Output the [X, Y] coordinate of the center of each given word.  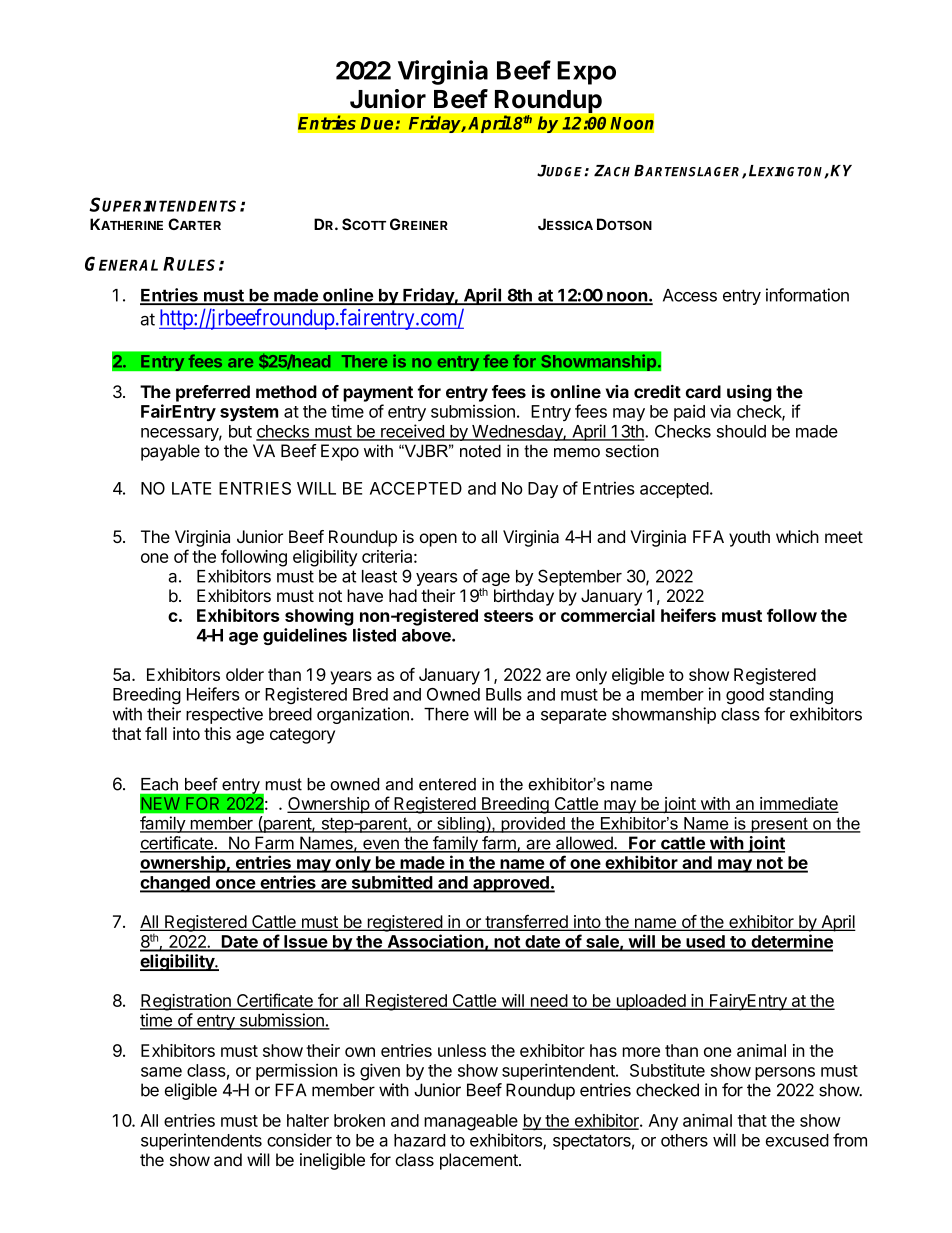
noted [480, 451]
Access [690, 295]
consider [299, 1140]
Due [378, 123]
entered [447, 784]
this [217, 733]
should [741, 431]
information [807, 295]
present [779, 825]
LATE [191, 488]
